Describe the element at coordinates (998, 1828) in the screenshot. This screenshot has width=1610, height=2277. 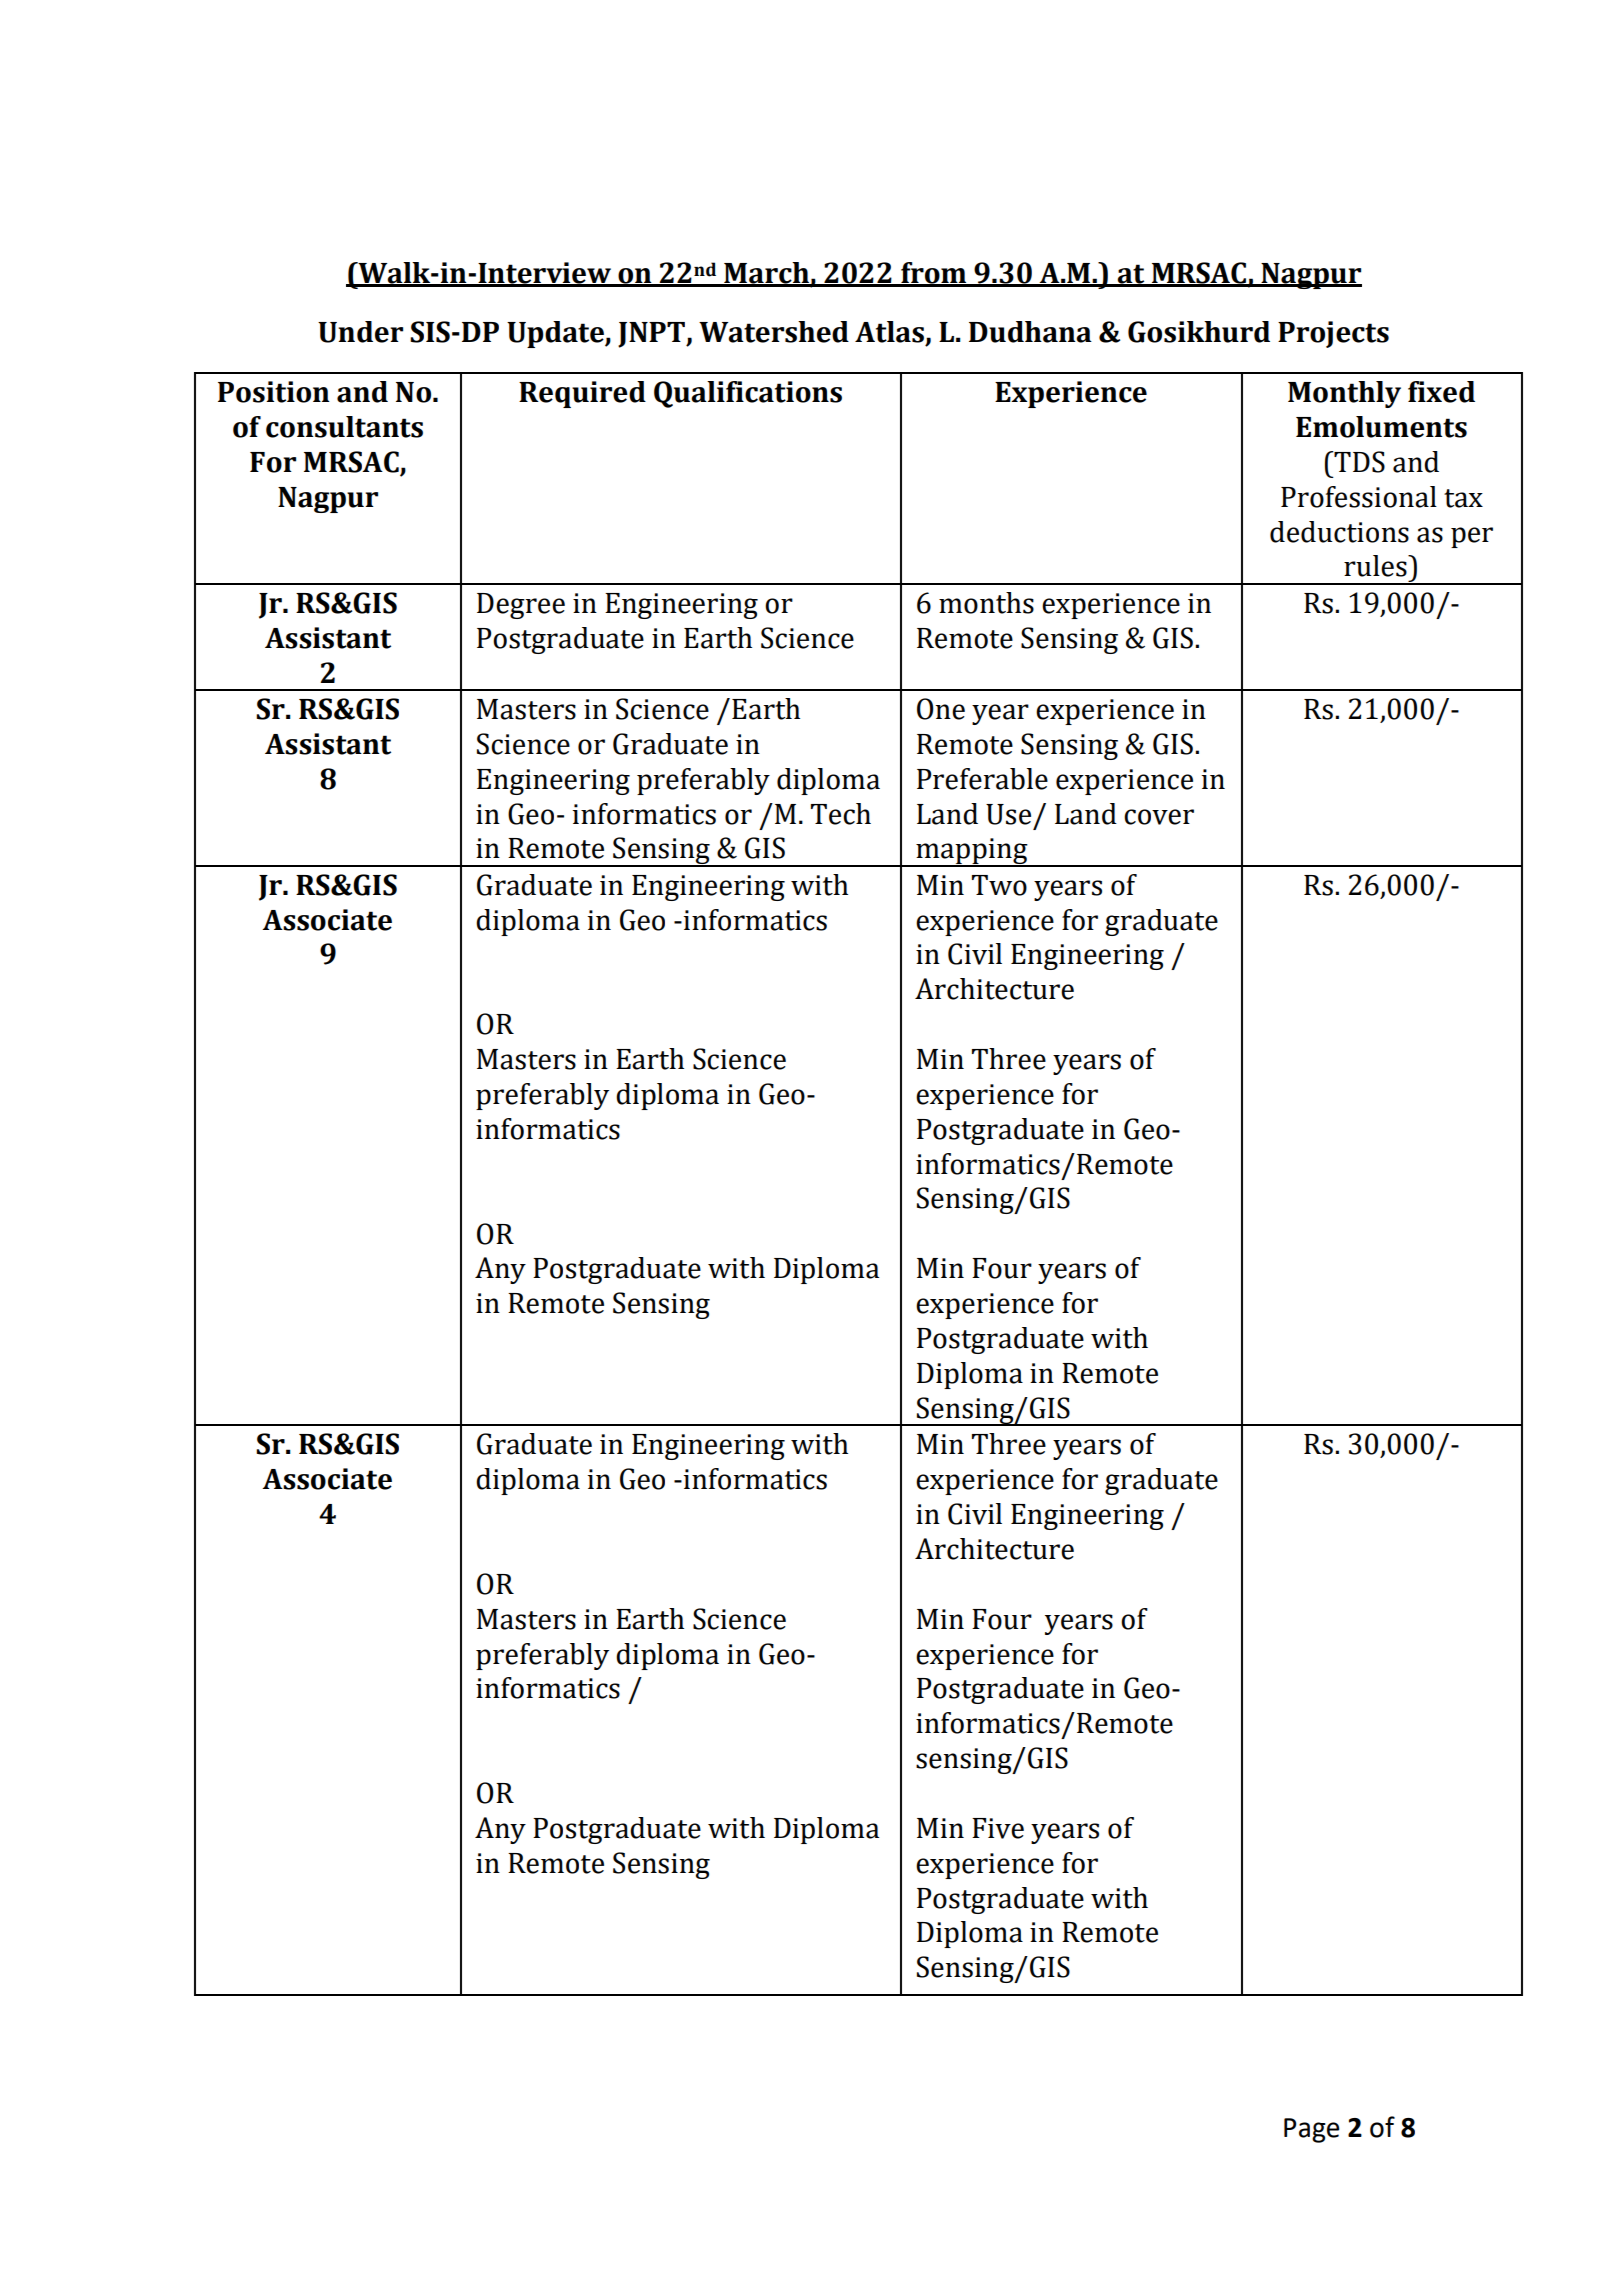
I see `Five` at that location.
